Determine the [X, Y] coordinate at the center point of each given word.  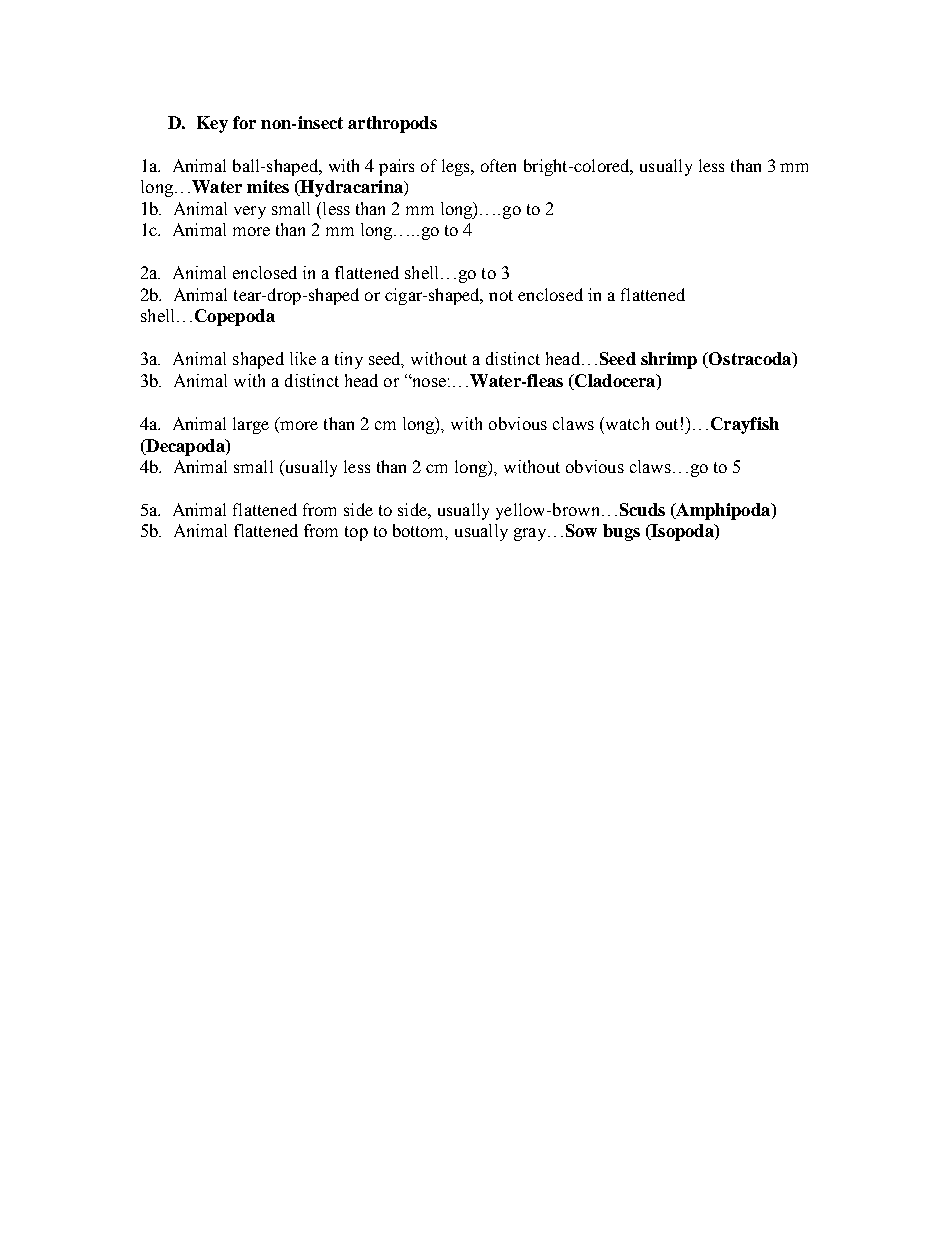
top [356, 533]
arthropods [392, 124]
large [251, 425]
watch [626, 423]
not [501, 295]
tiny [349, 360]
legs [457, 167]
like [303, 358]
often [498, 165]
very [250, 212]
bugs [621, 532]
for [244, 122]
